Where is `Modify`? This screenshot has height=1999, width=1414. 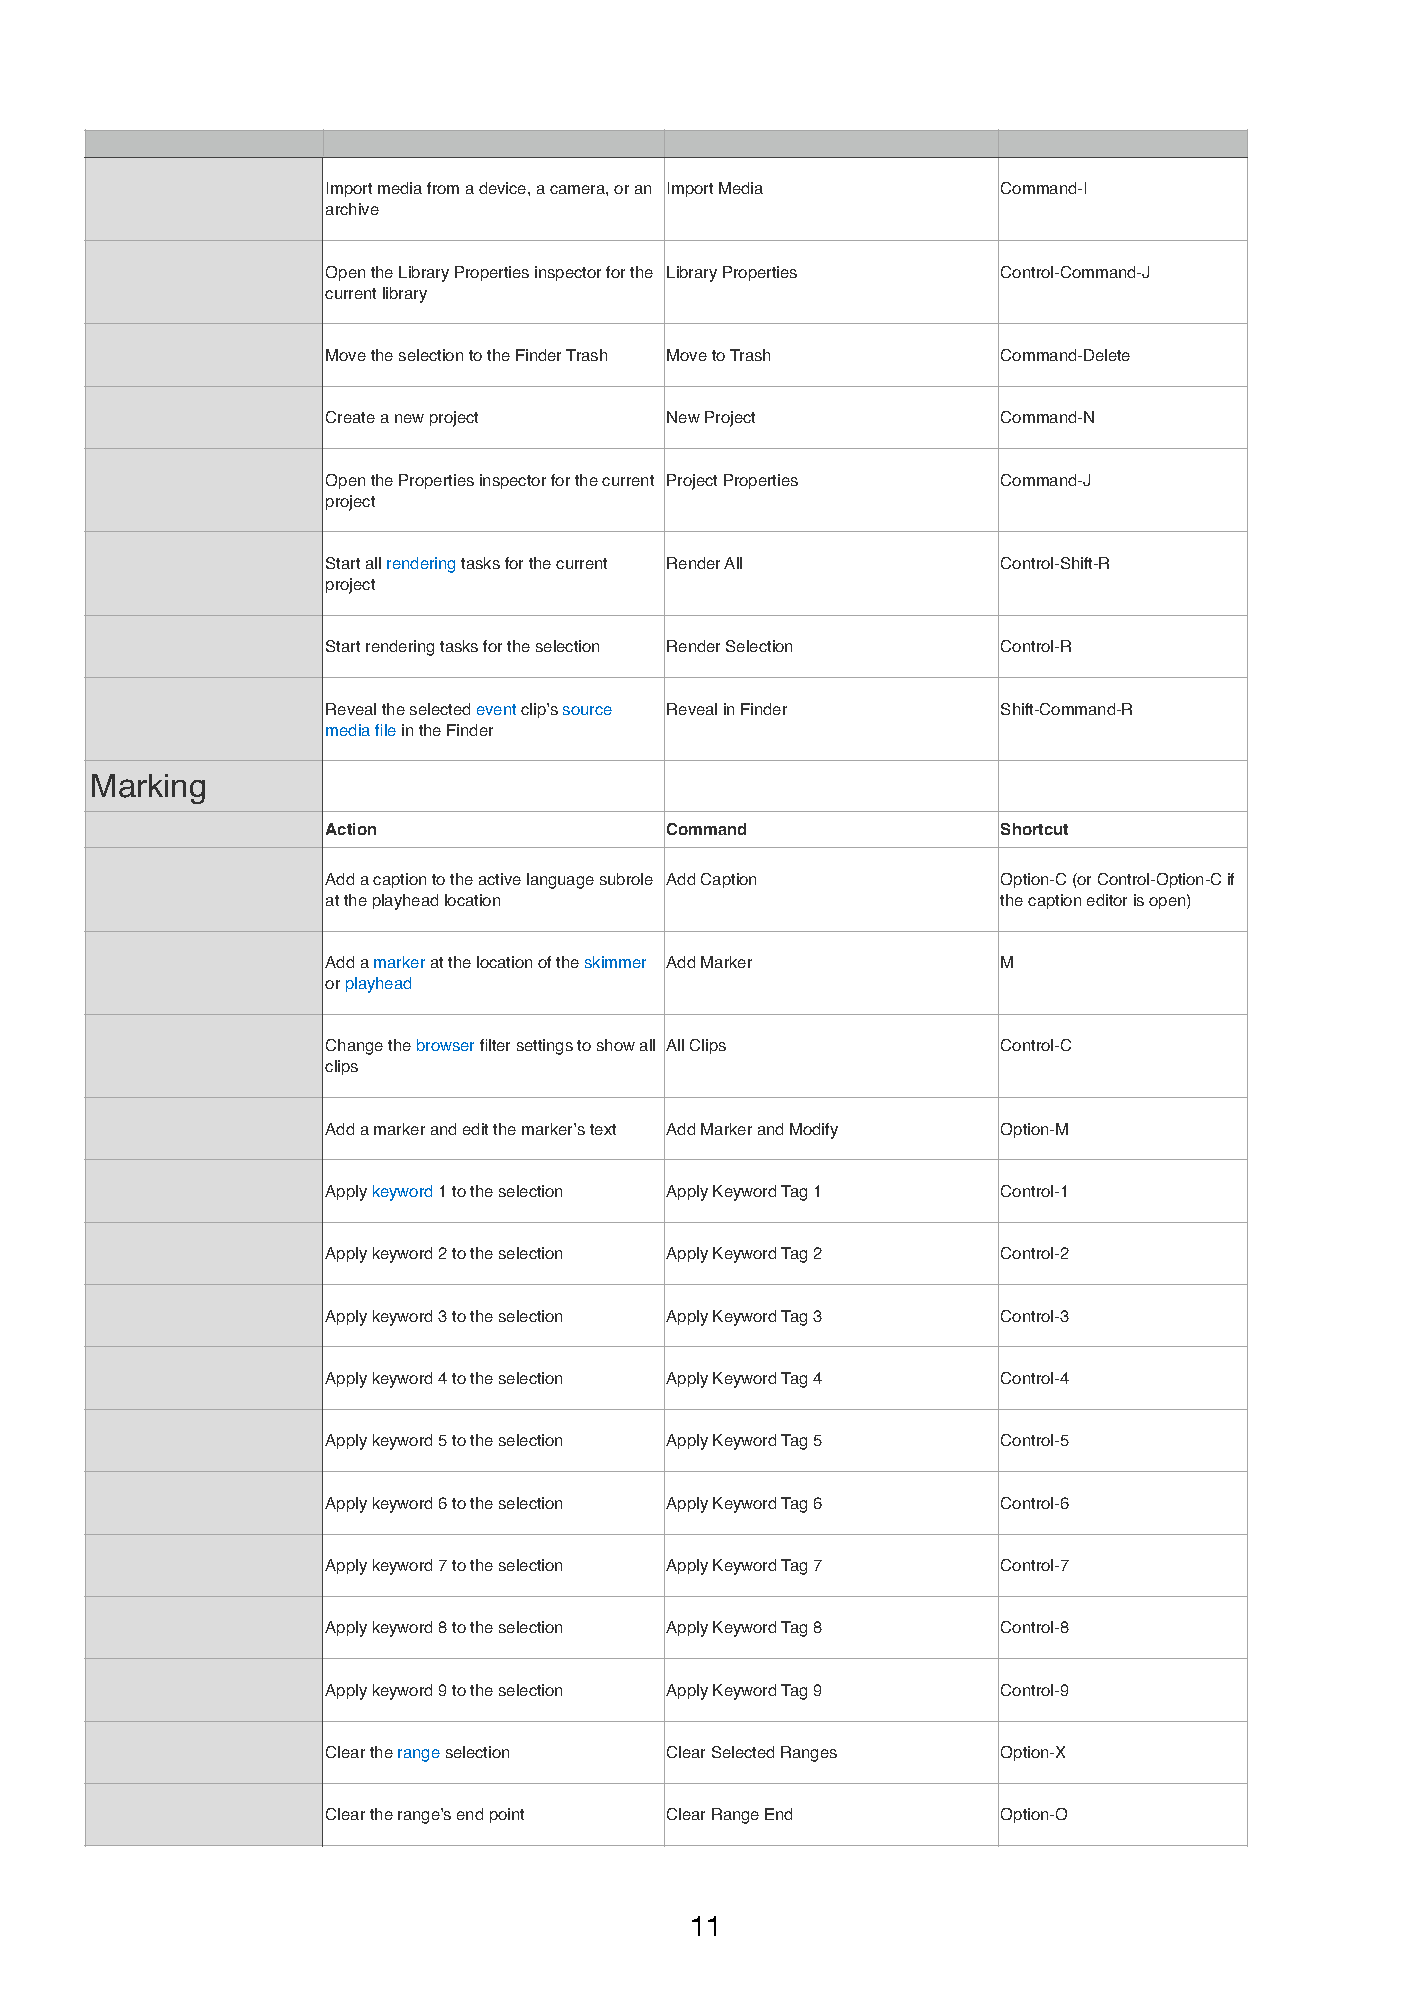
Modify is located at coordinates (814, 1131).
